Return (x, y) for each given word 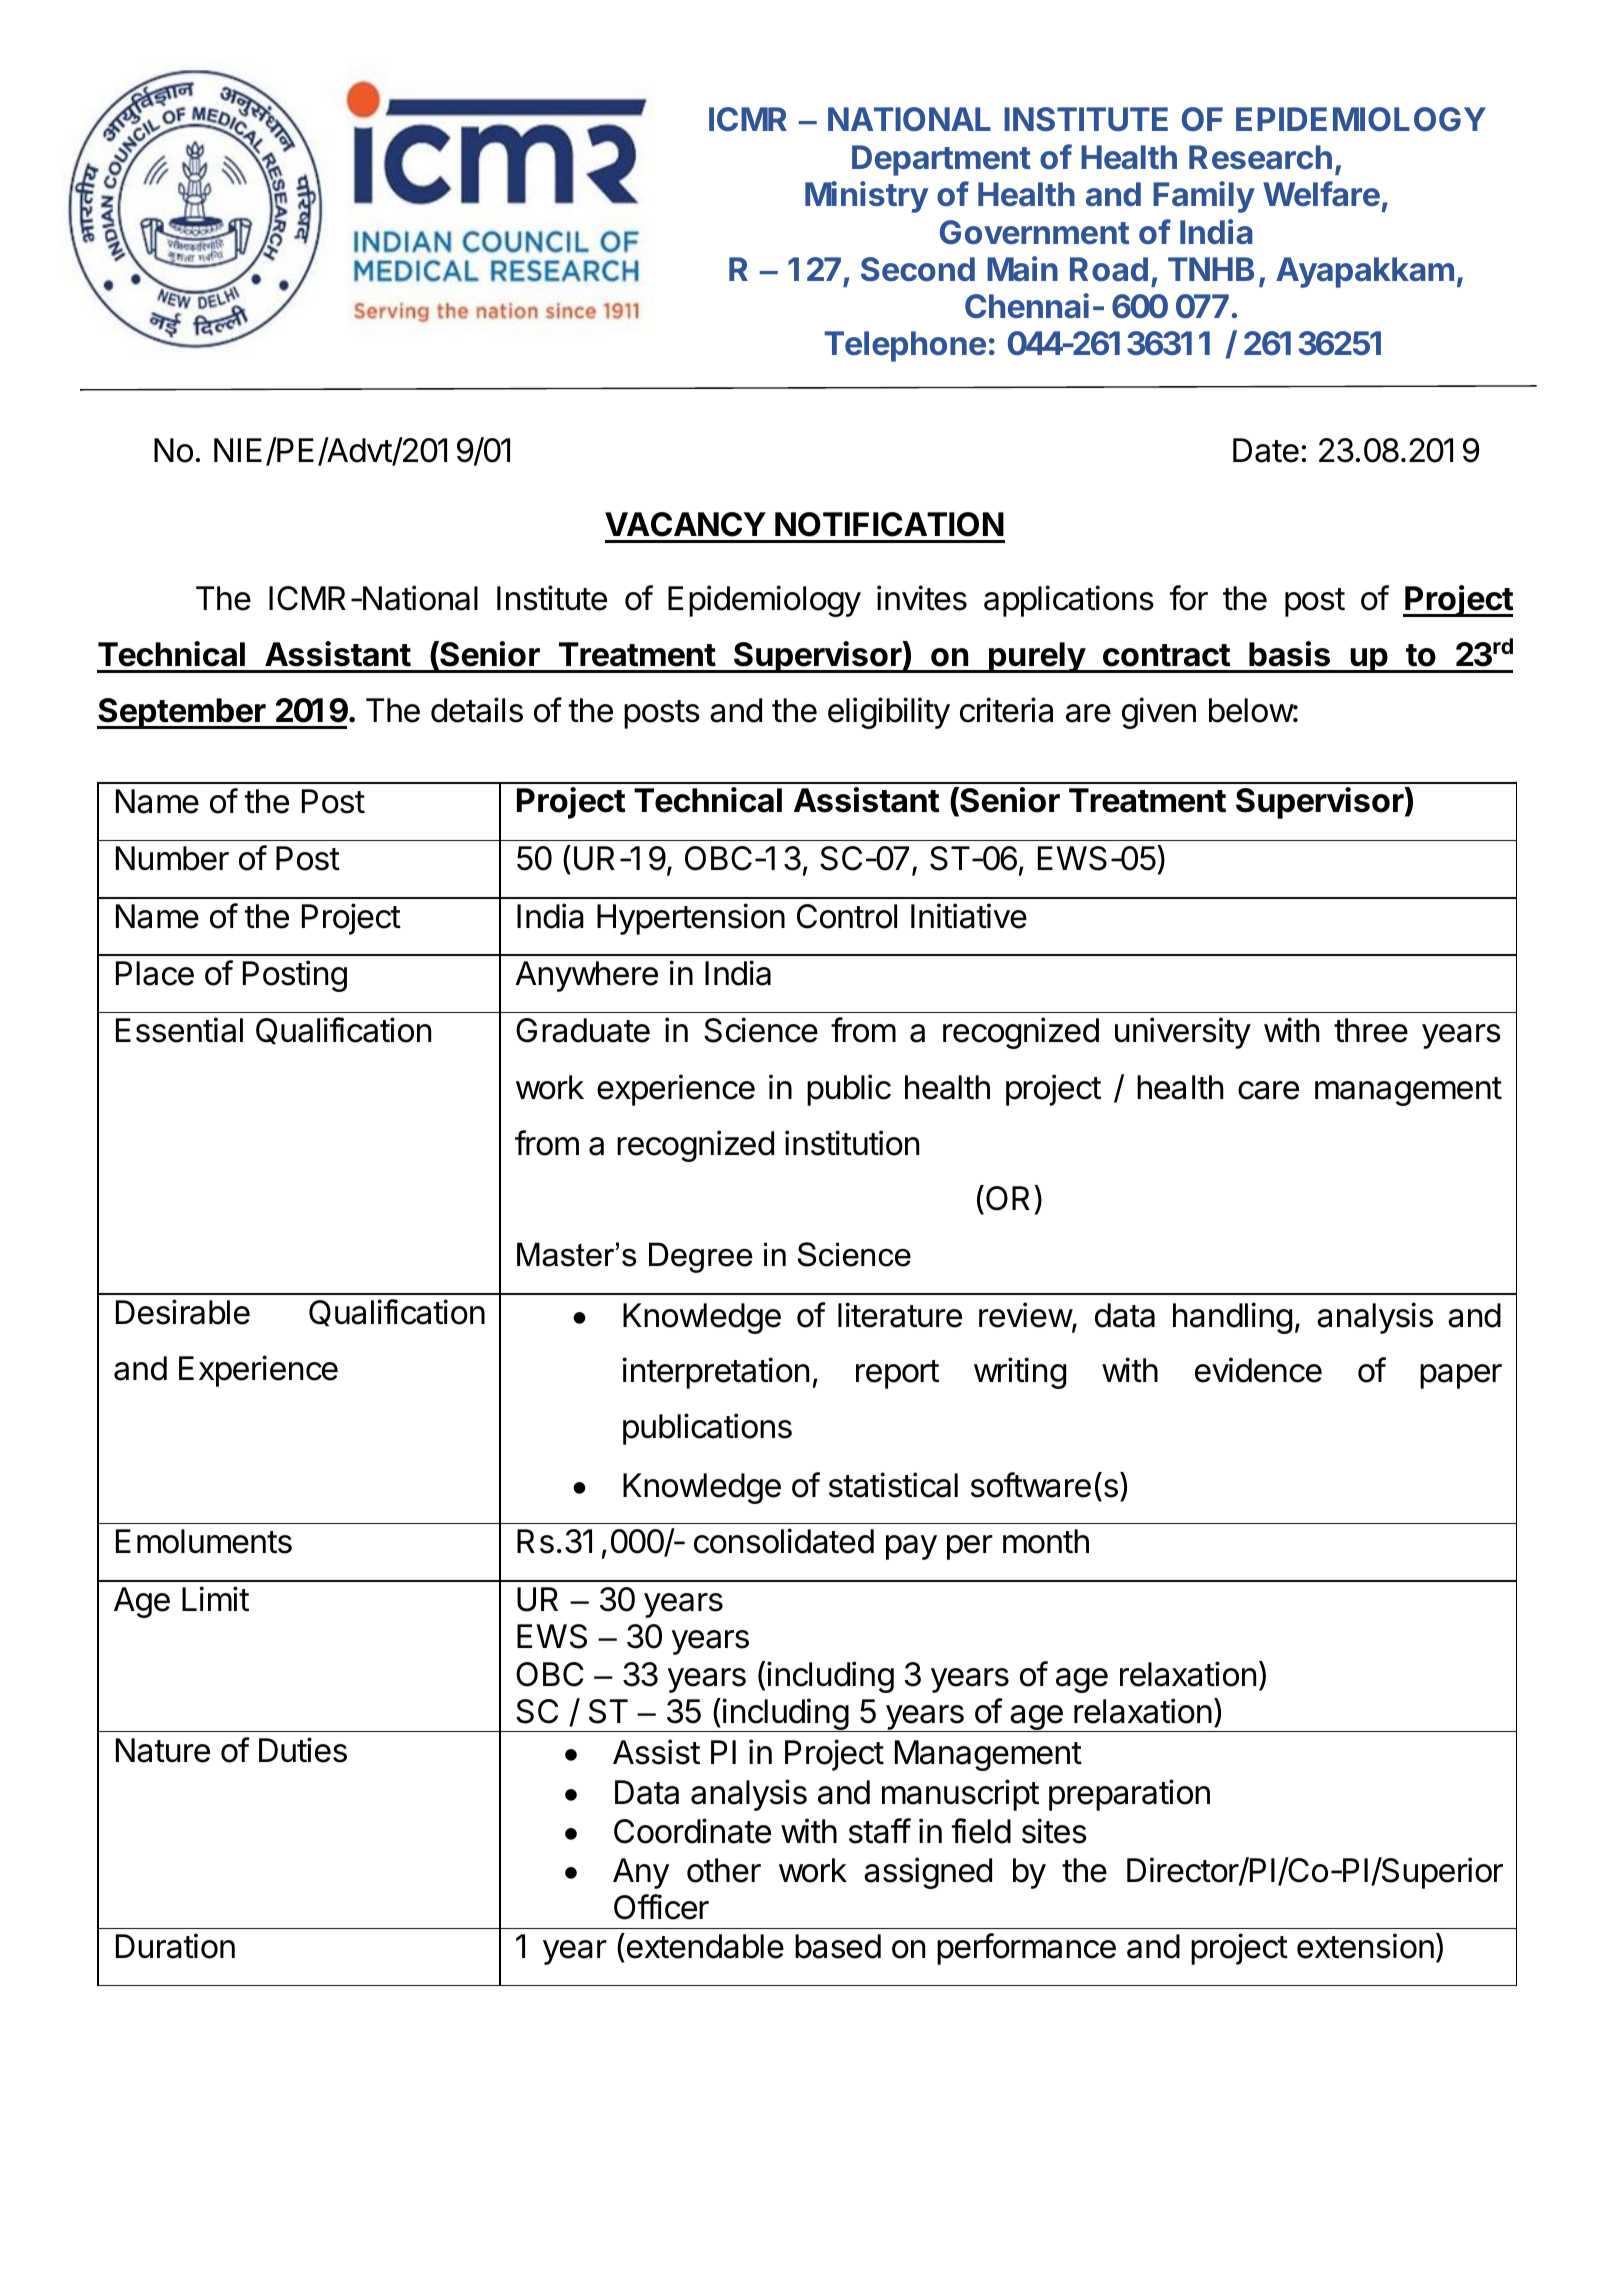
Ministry (866, 197)
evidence (1258, 1370)
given (1159, 713)
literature (900, 1315)
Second (918, 269)
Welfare (1321, 194)
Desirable (183, 1312)
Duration (175, 1946)
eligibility (889, 713)
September (182, 713)
